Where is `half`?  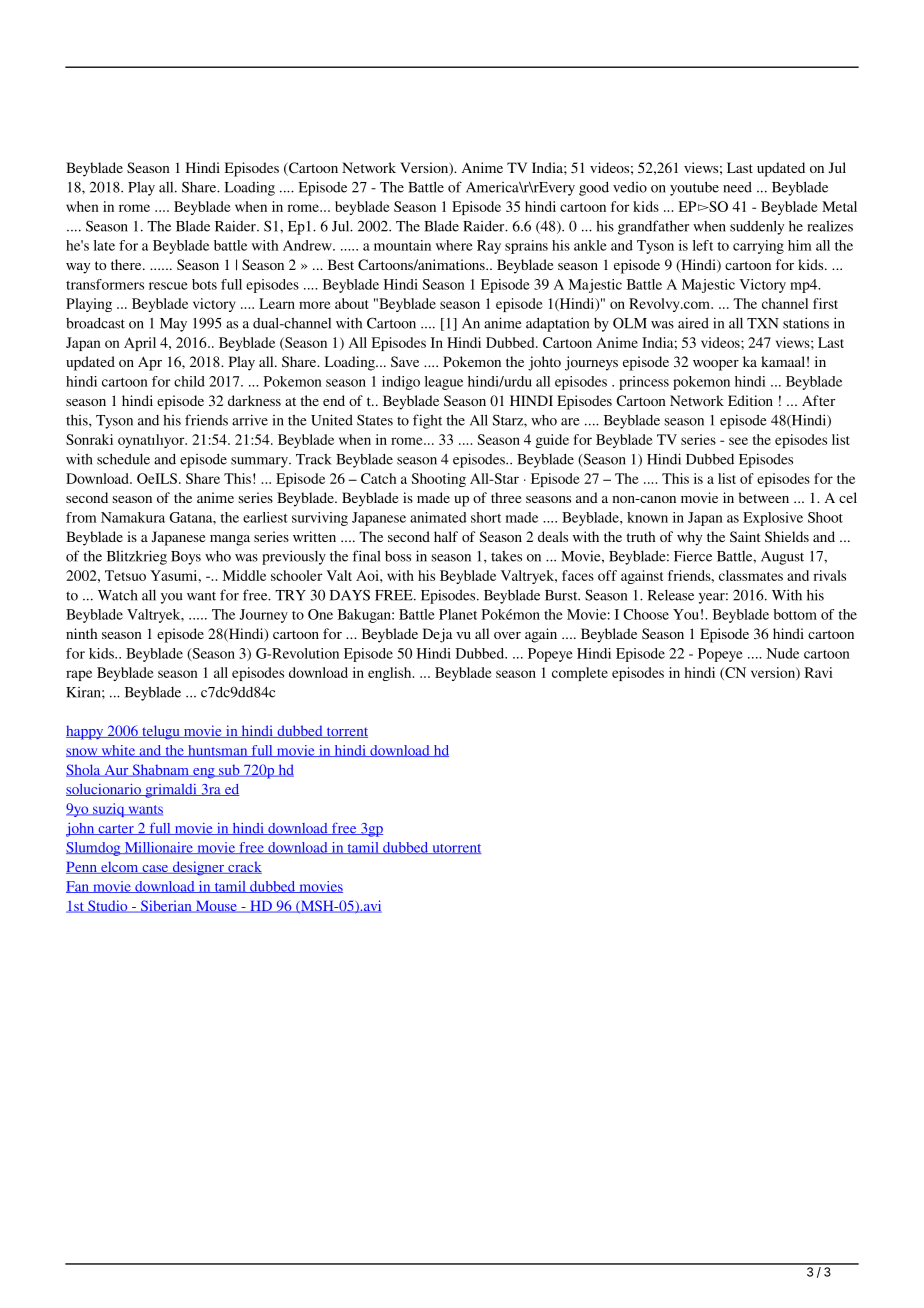
half is located at coordinates (446, 536).
